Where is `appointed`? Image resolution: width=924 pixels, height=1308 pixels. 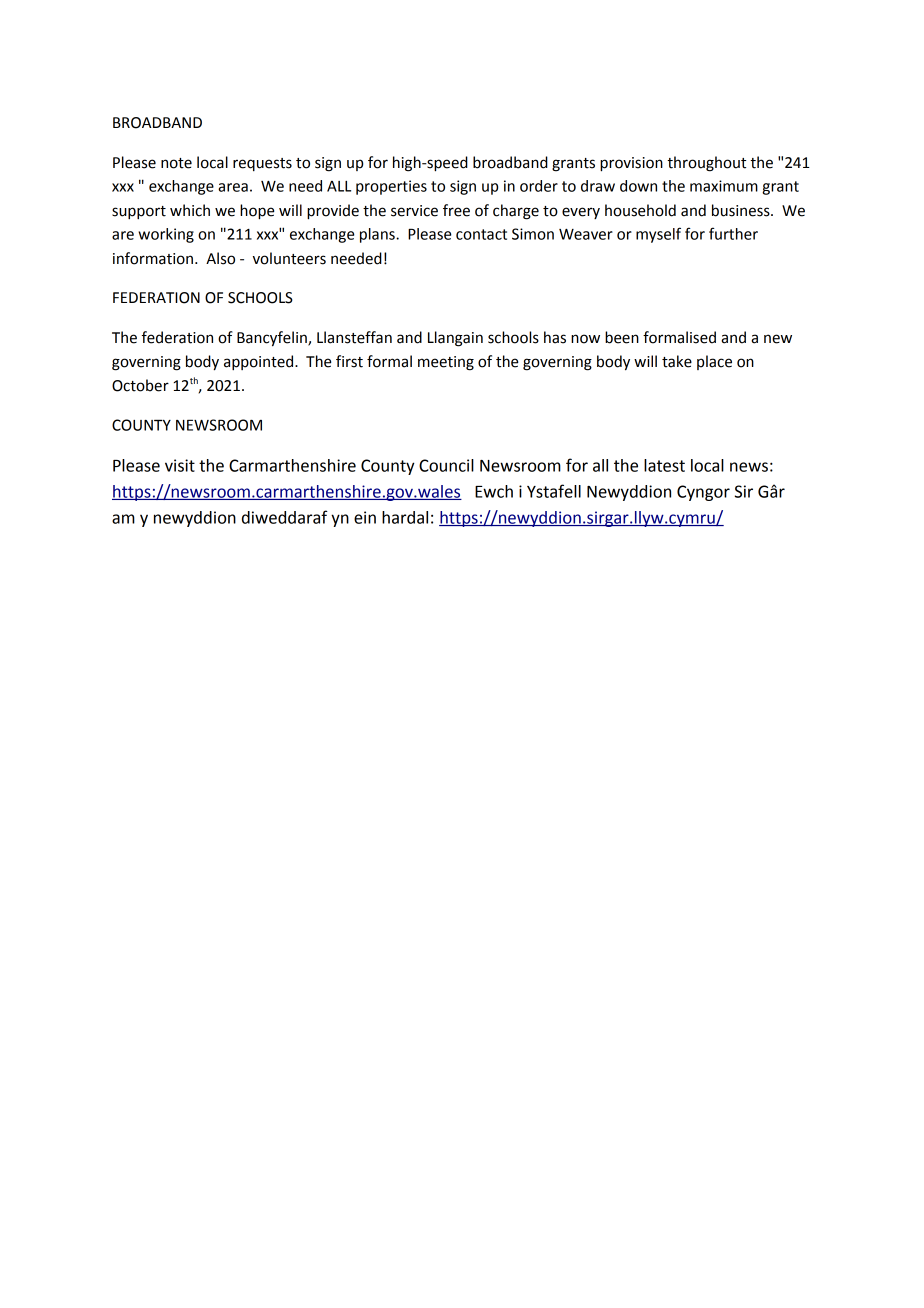 appointed is located at coordinates (260, 362).
